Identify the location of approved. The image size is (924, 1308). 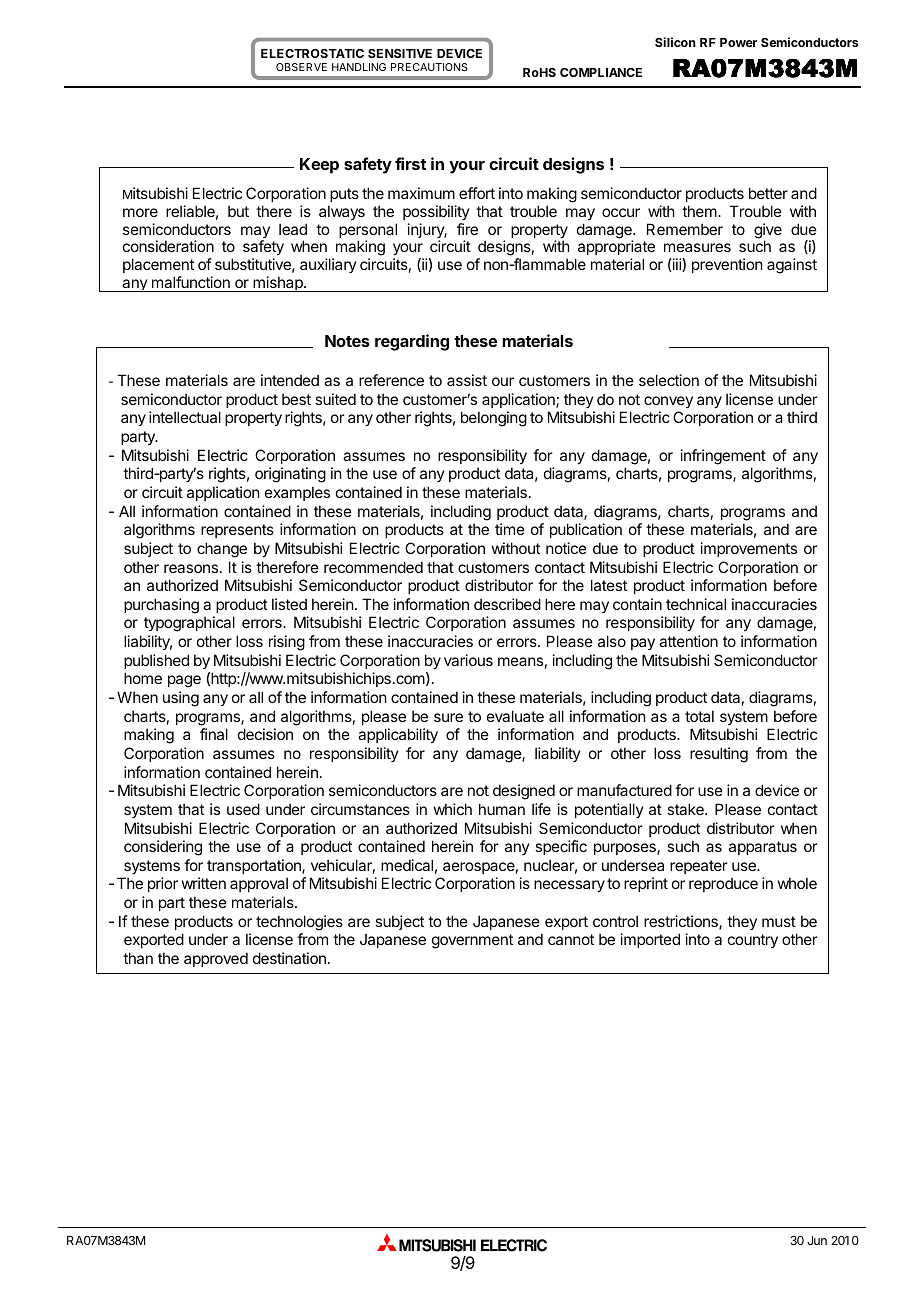
(216, 959).
